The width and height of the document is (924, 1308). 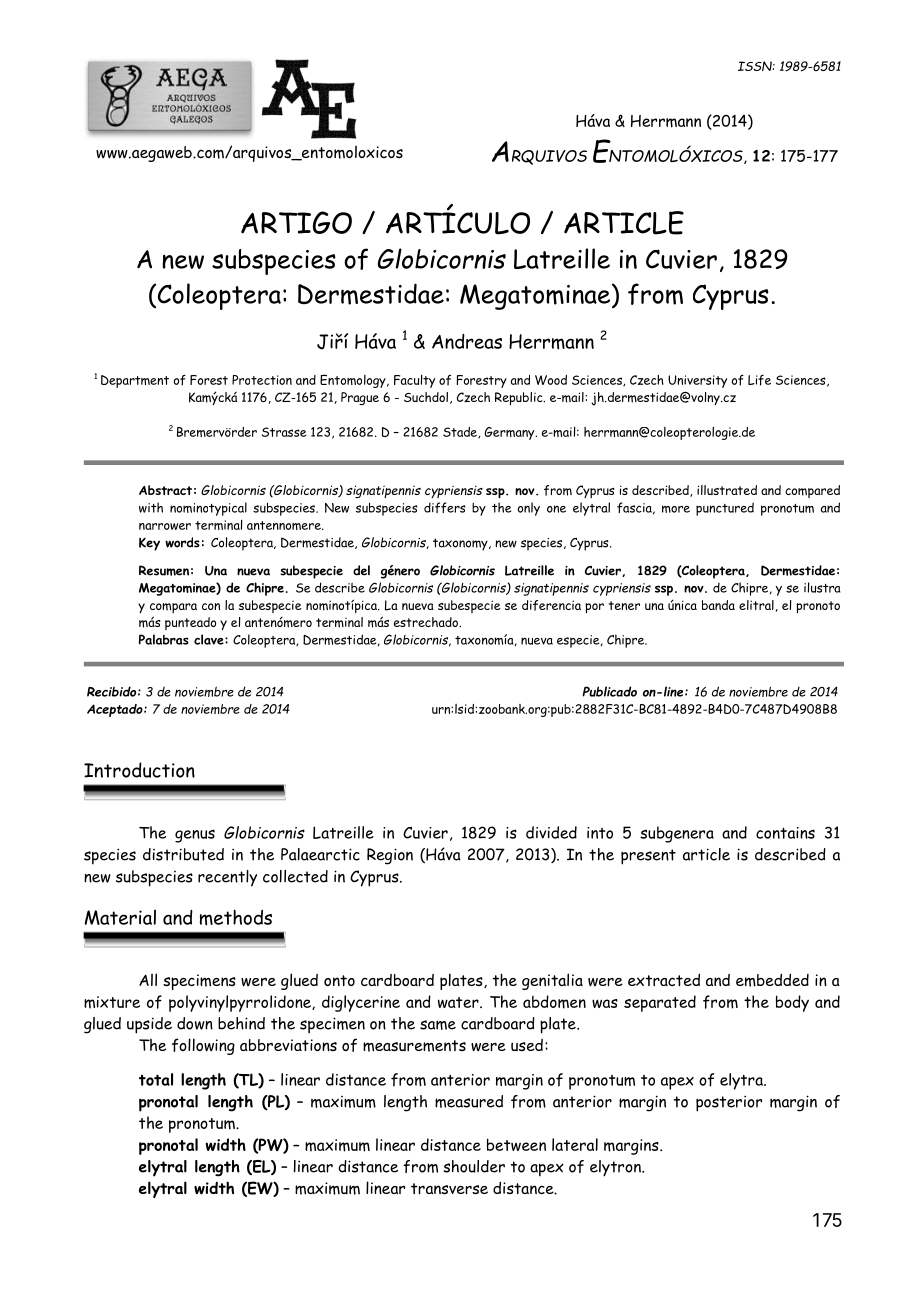 I want to click on shoulder, so click(x=474, y=1166).
